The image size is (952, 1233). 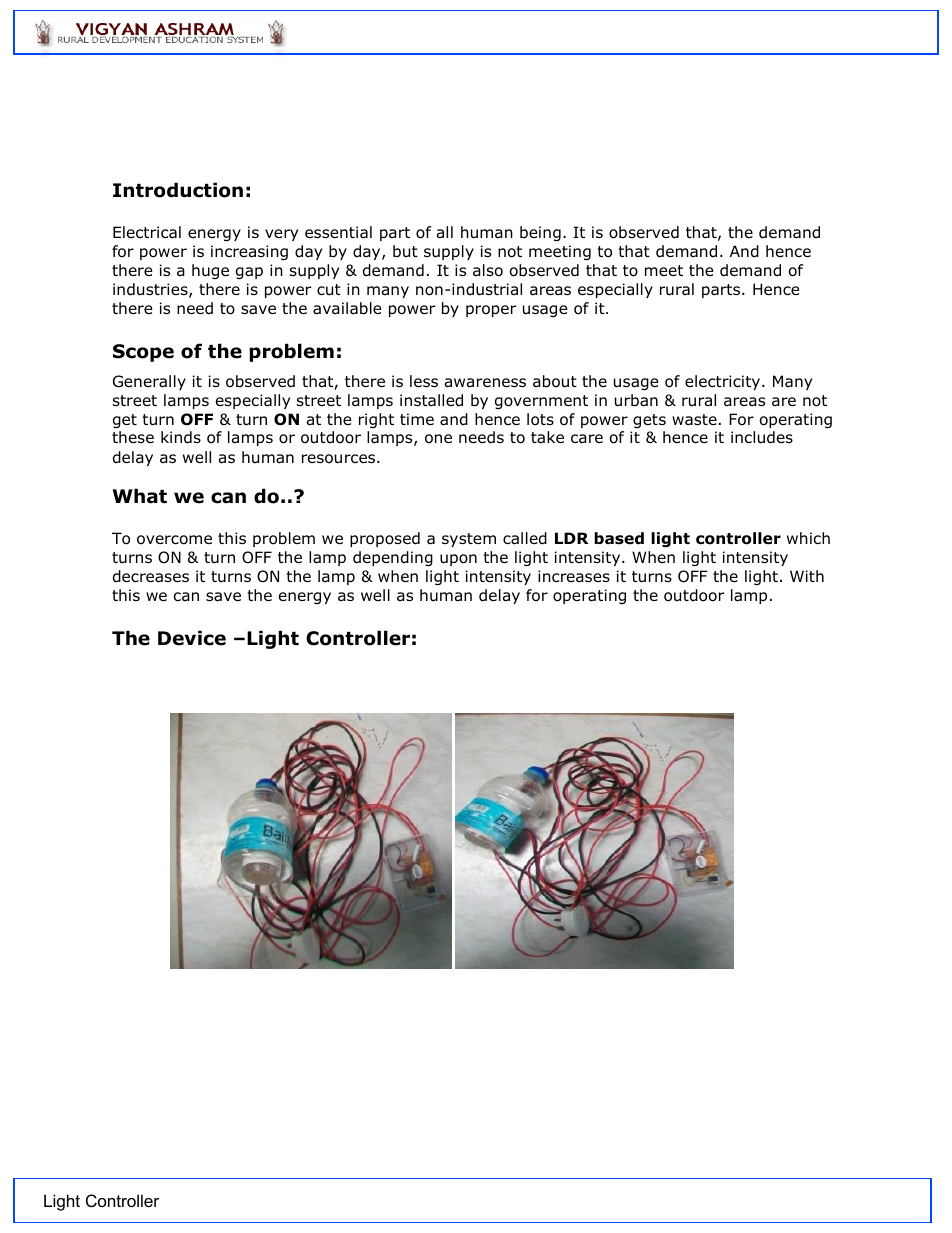 I want to click on waste, so click(x=694, y=420).
